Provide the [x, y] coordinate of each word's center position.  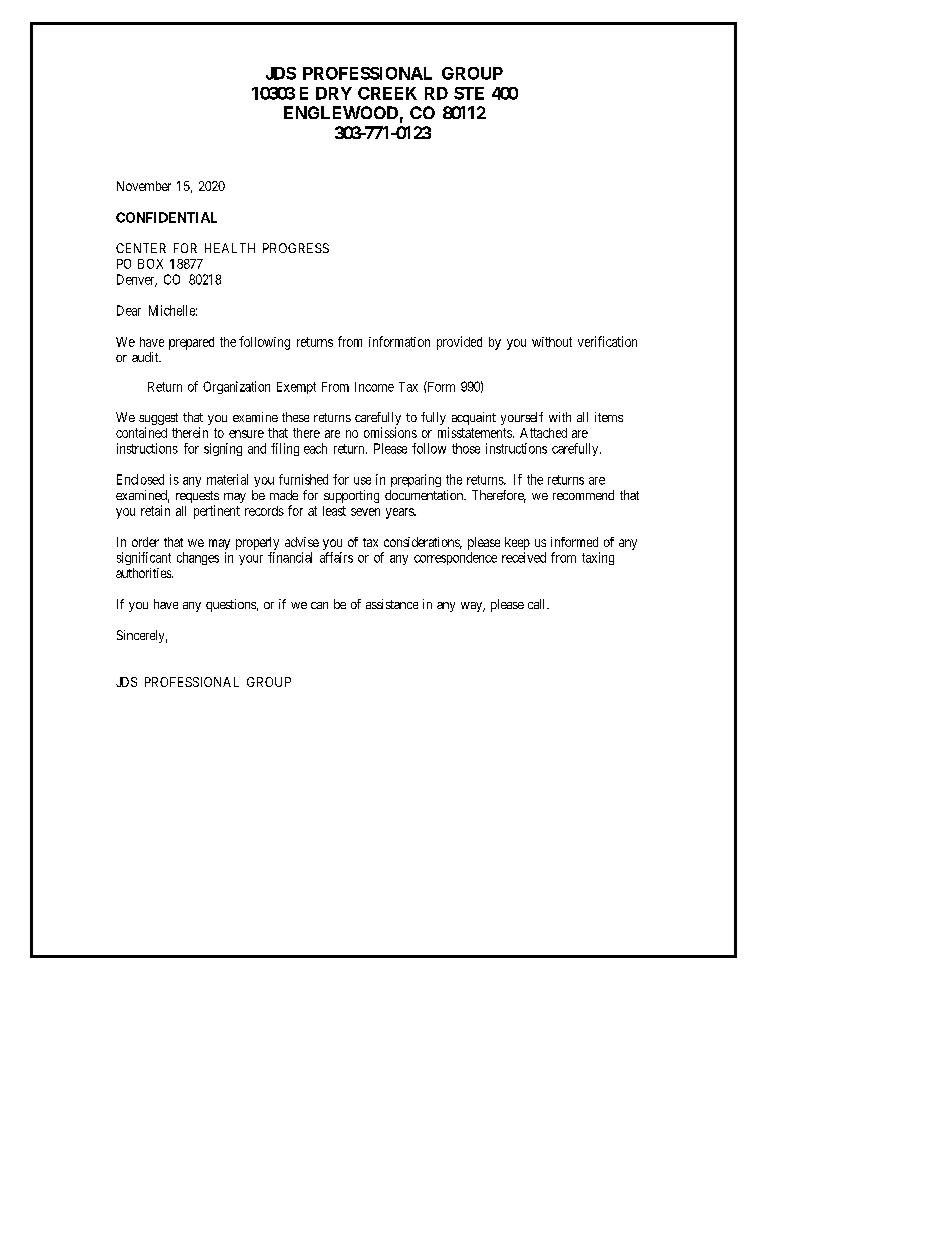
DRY [334, 93]
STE [469, 93]
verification [607, 341]
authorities [144, 573]
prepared [191, 343]
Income [374, 387]
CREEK [387, 93]
